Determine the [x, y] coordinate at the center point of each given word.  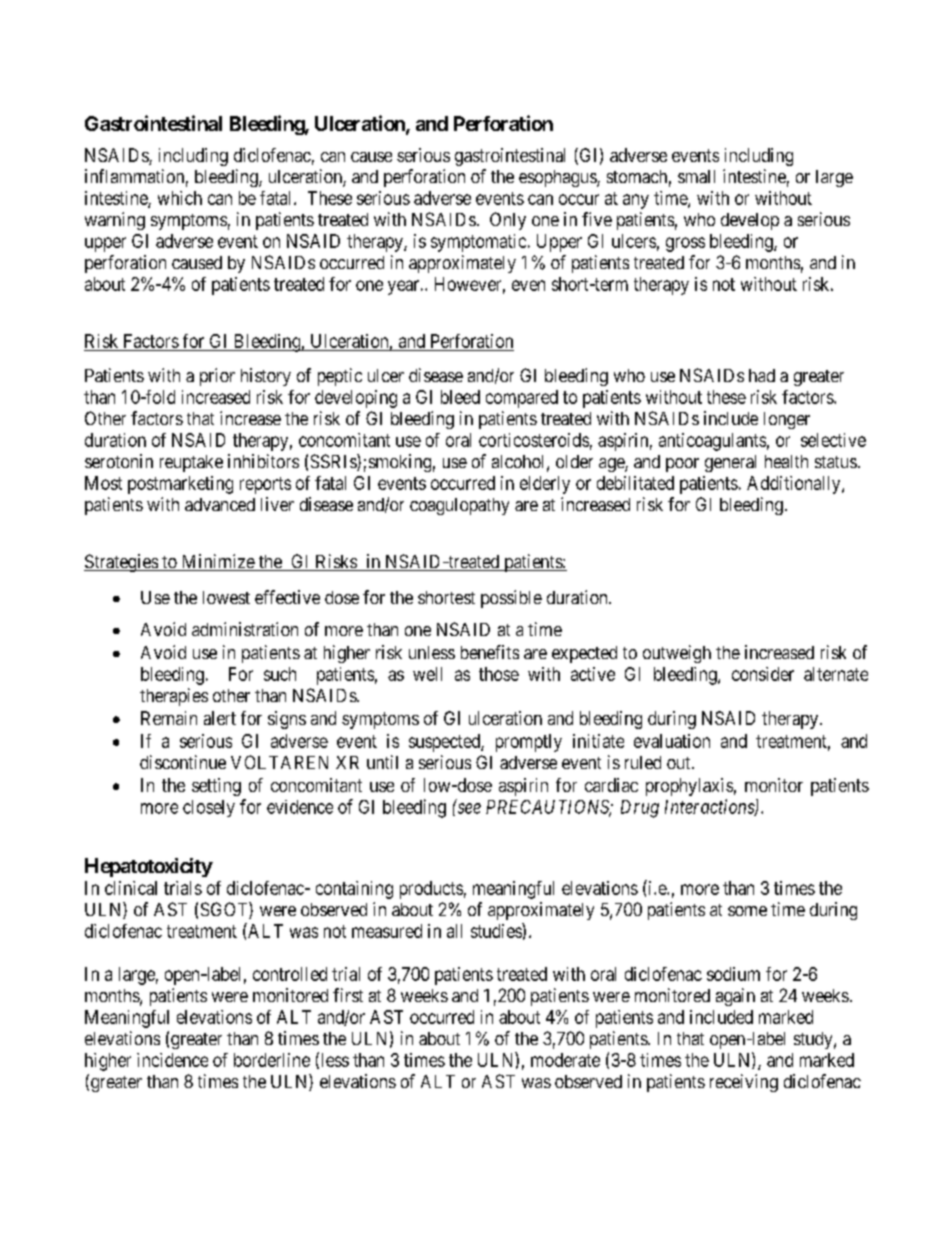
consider [763, 674]
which [180, 198]
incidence [172, 1060]
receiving [744, 1083]
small [696, 176]
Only [508, 221]
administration [245, 629]
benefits [490, 652]
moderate [565, 1060]
